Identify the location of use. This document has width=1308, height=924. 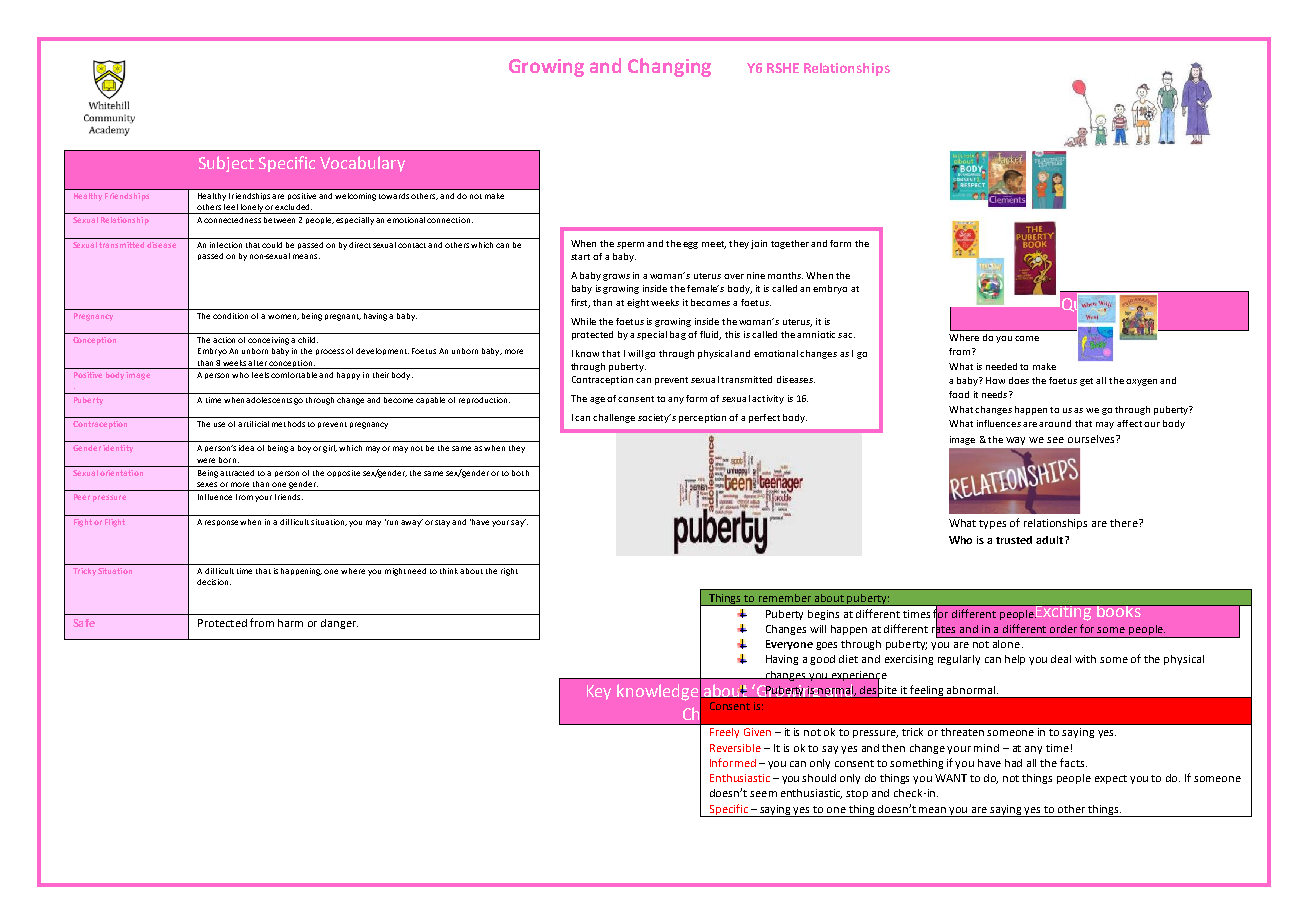
(219, 424).
